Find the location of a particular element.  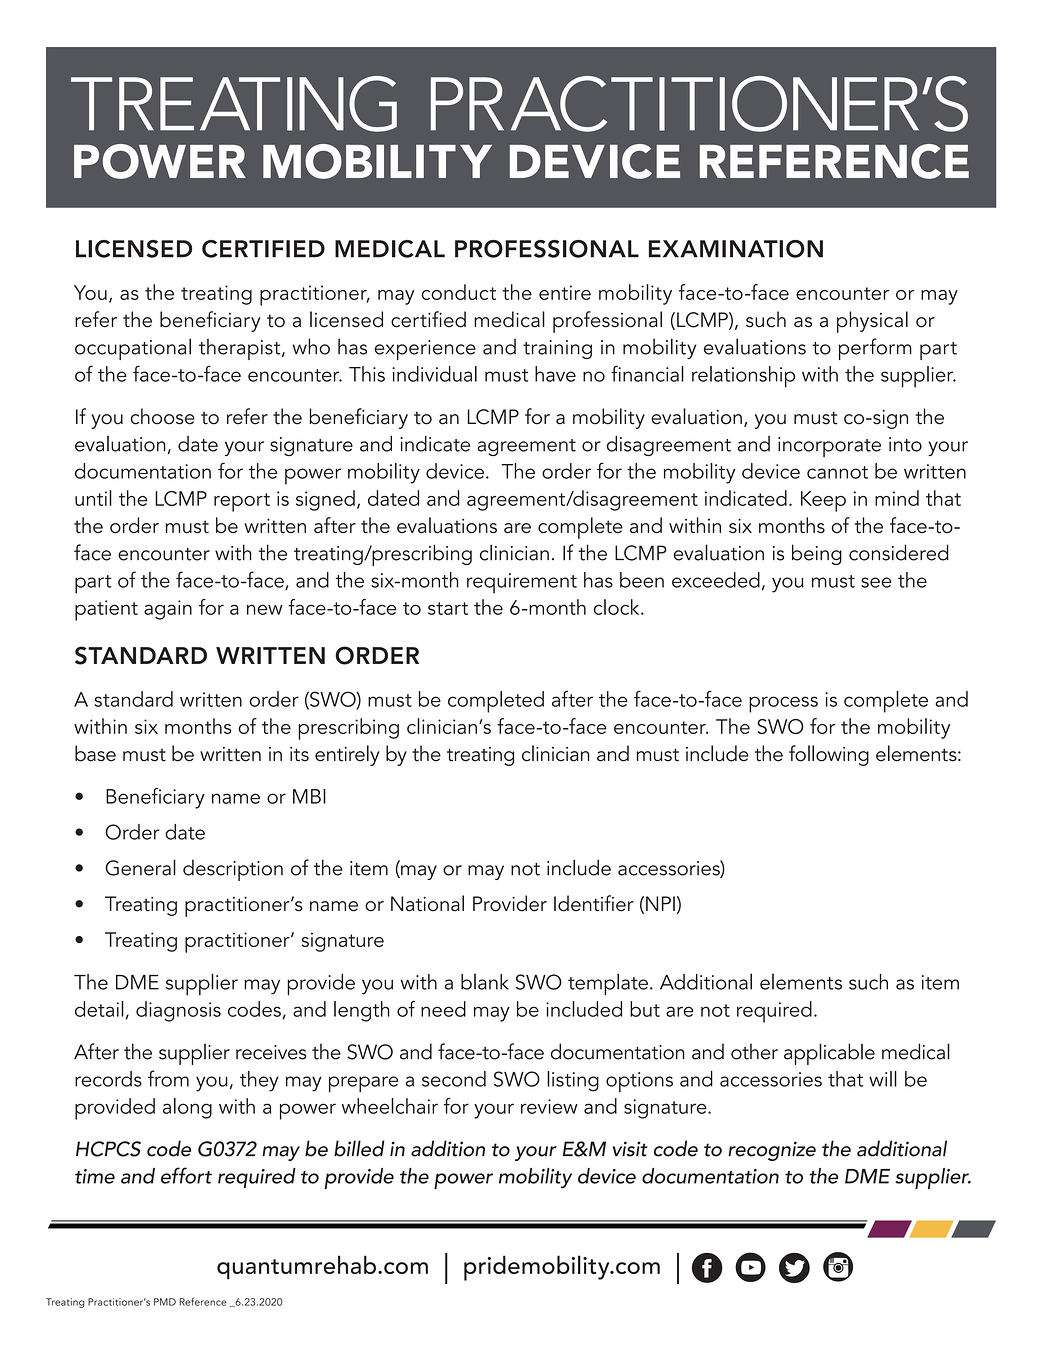

conduct is located at coordinates (458, 292).
